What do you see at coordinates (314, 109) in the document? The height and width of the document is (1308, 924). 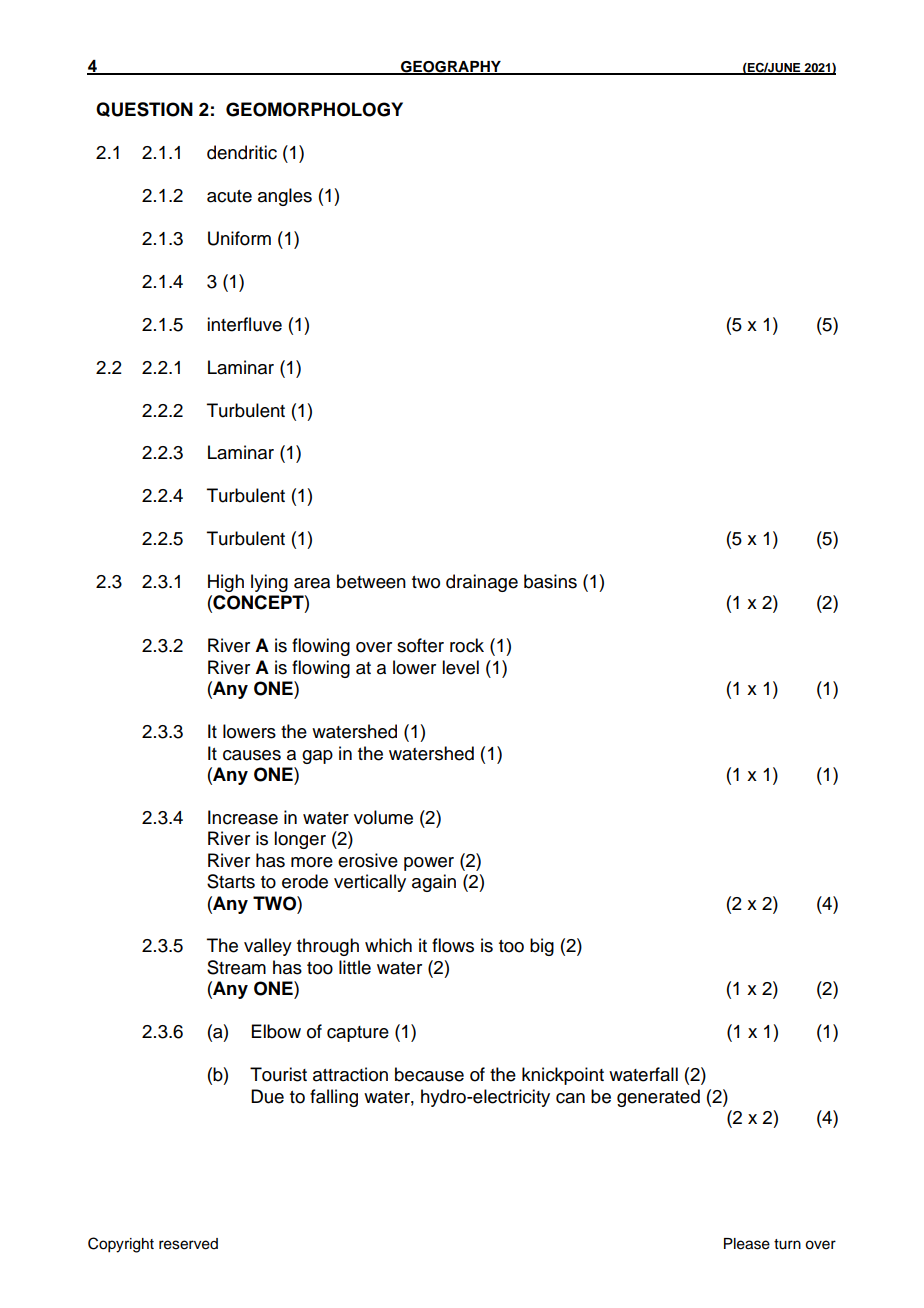 I see `GEOMORPHOLOGY` at bounding box center [314, 109].
